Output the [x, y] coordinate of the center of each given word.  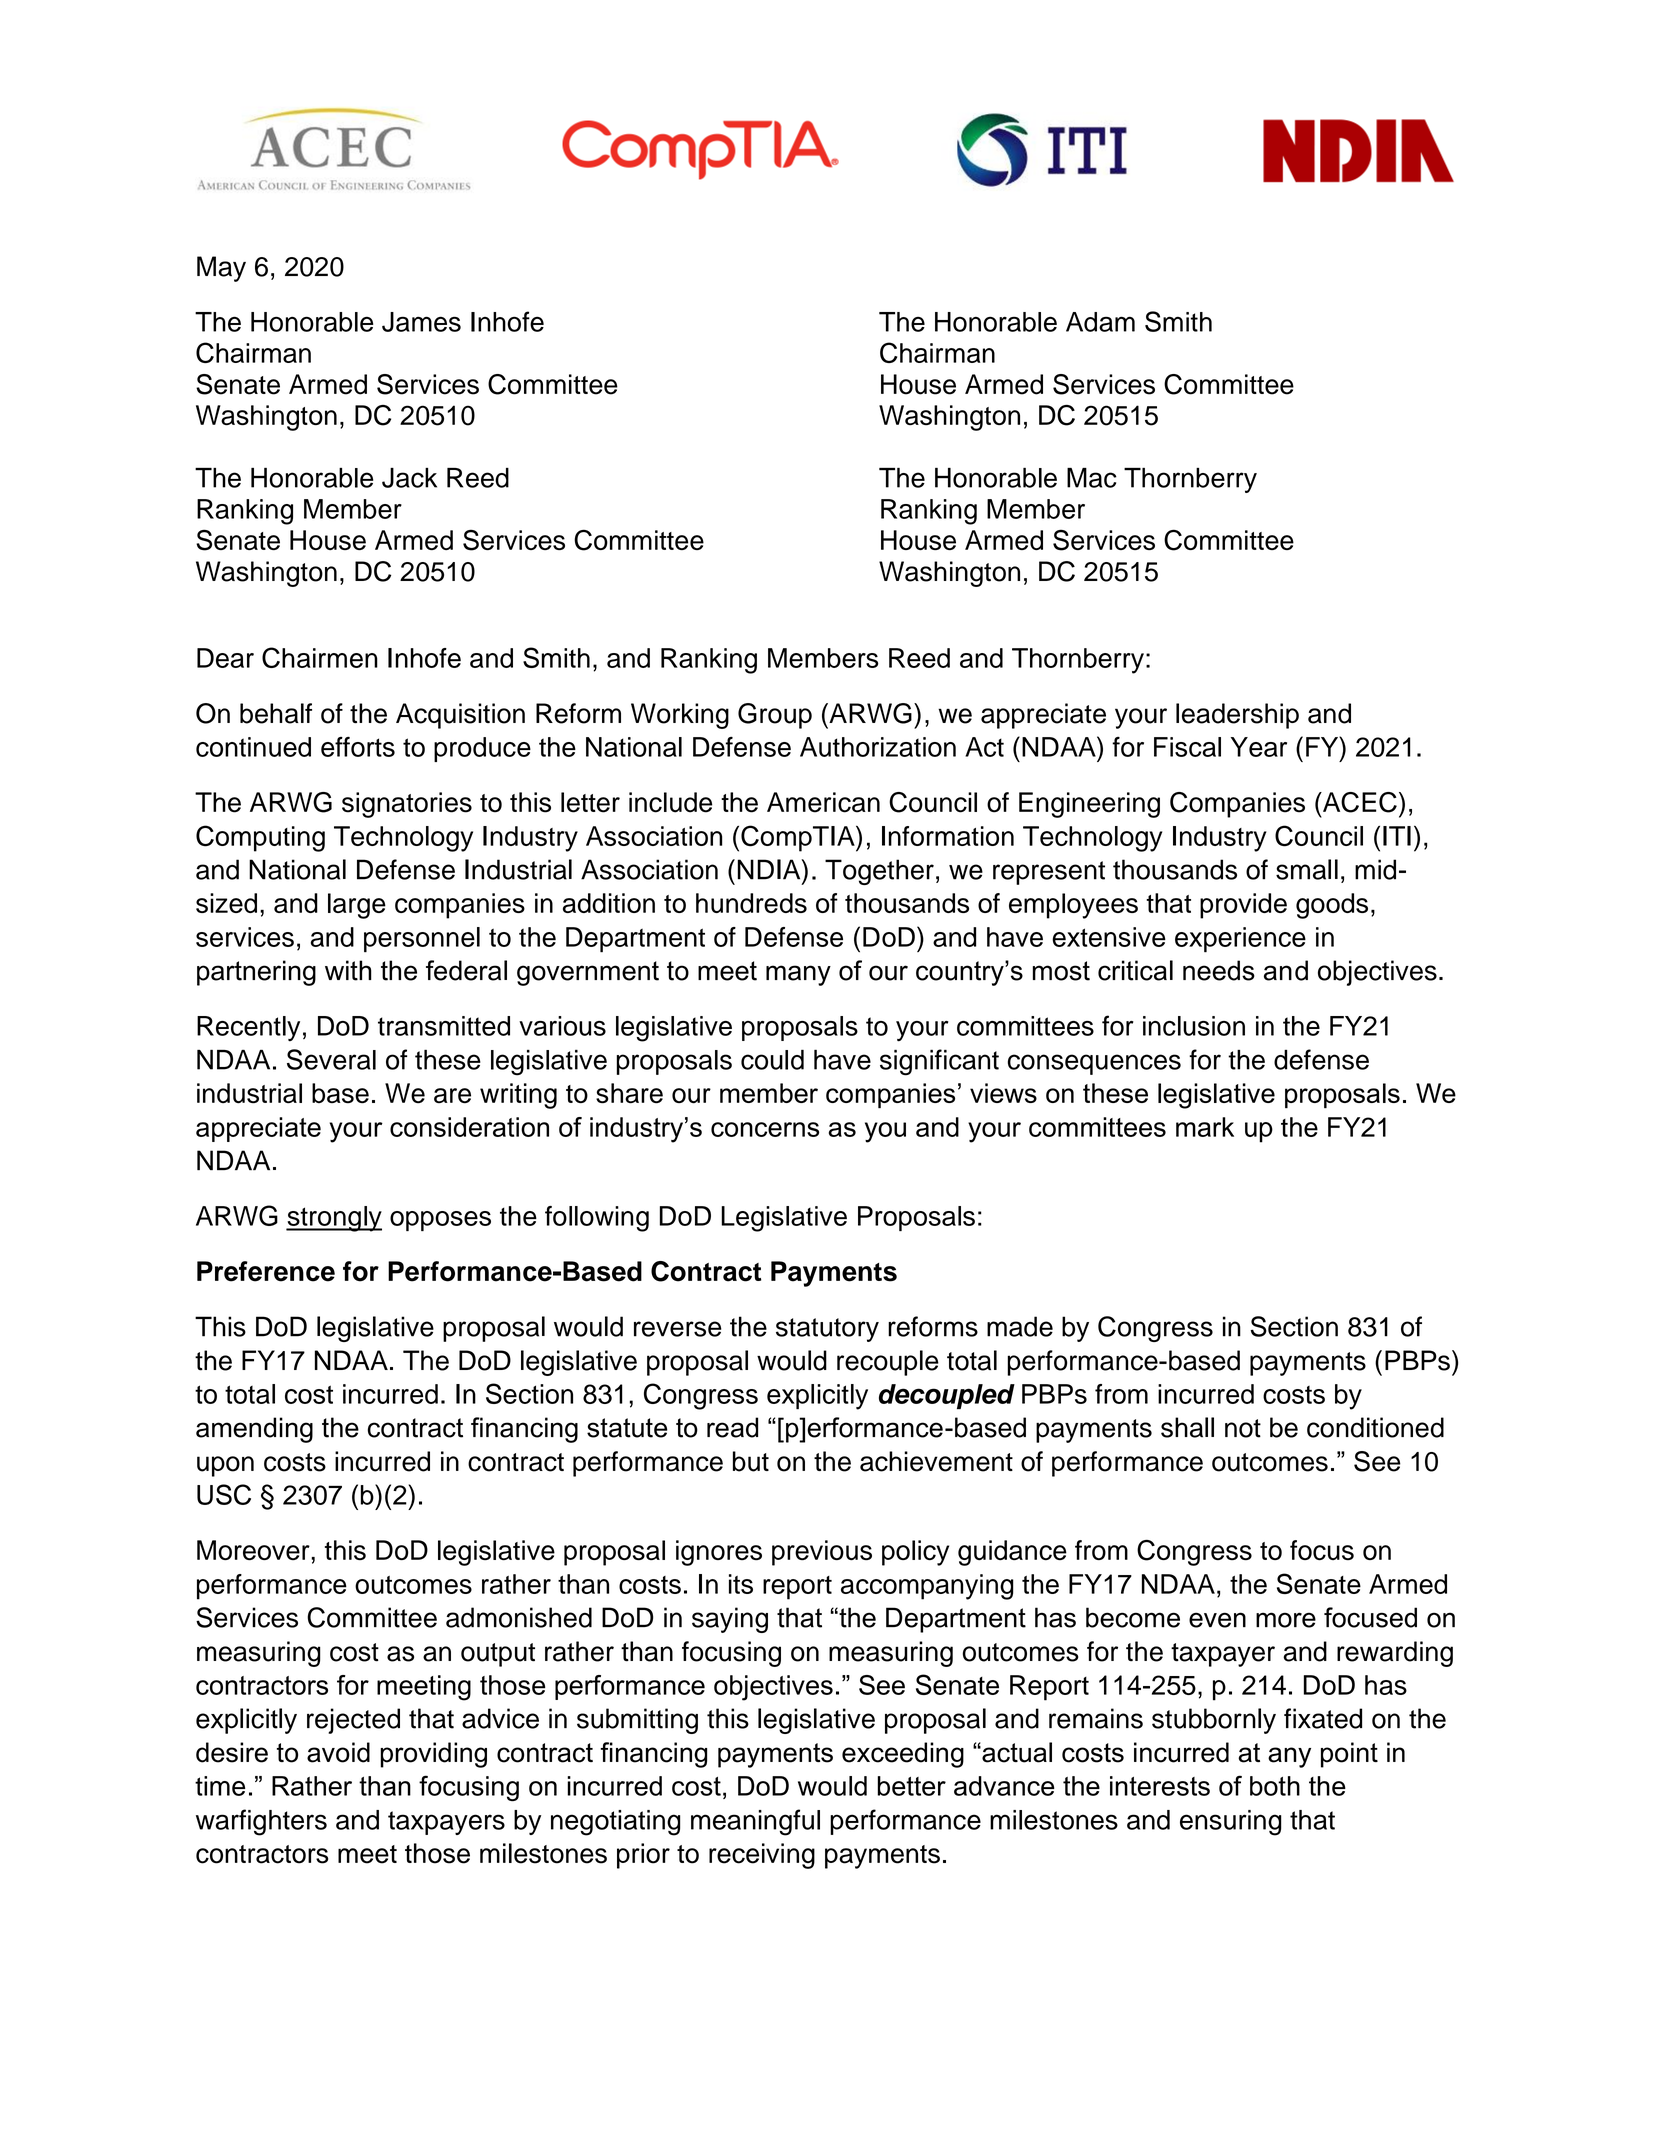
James [421, 322]
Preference [266, 1271]
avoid [338, 1752]
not [1243, 1428]
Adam [1100, 322]
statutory [827, 1330]
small [1307, 869]
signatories [407, 805]
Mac [1092, 478]
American [823, 802]
